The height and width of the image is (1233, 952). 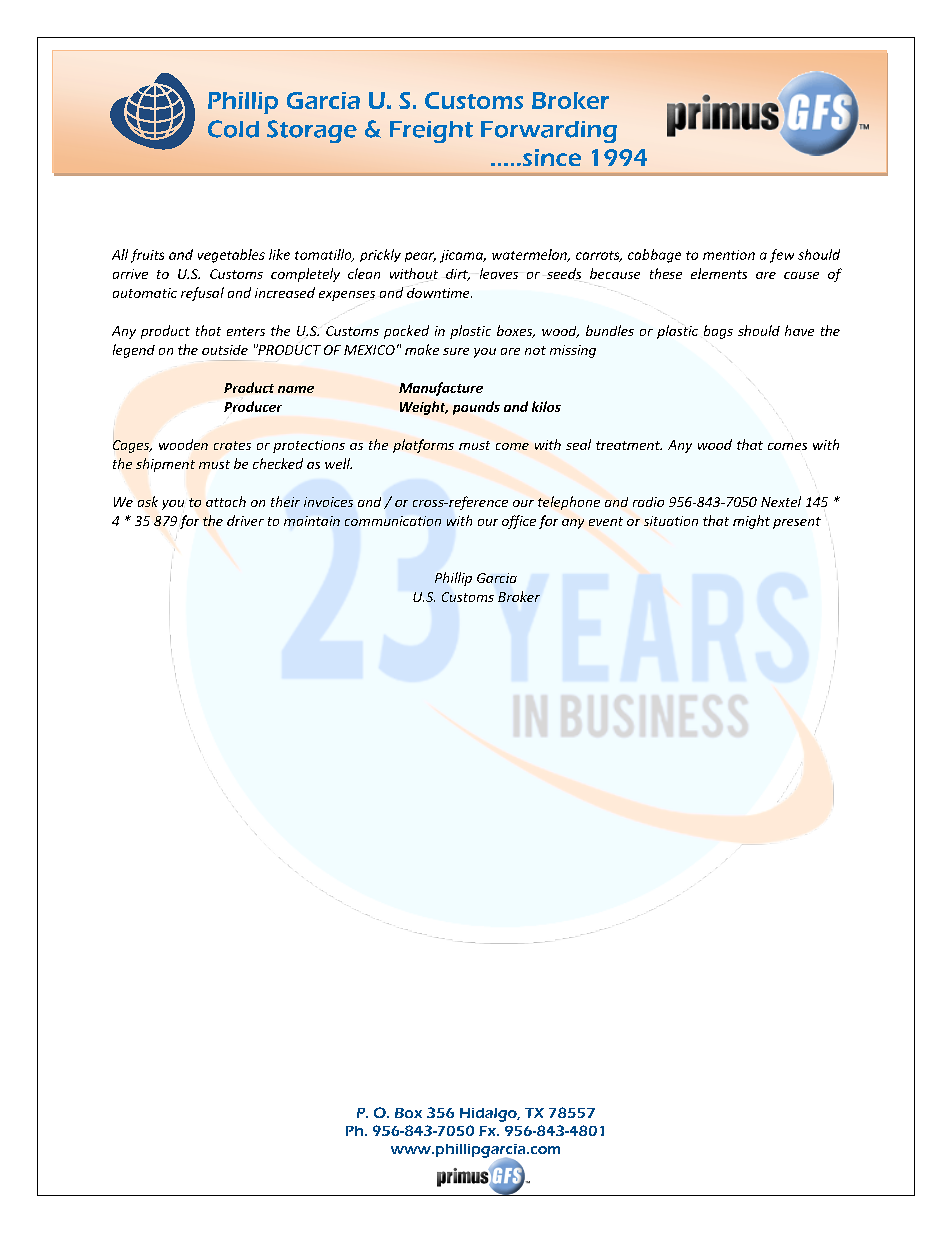 What do you see at coordinates (549, 132) in the image?
I see `Forwarding` at bounding box center [549, 132].
